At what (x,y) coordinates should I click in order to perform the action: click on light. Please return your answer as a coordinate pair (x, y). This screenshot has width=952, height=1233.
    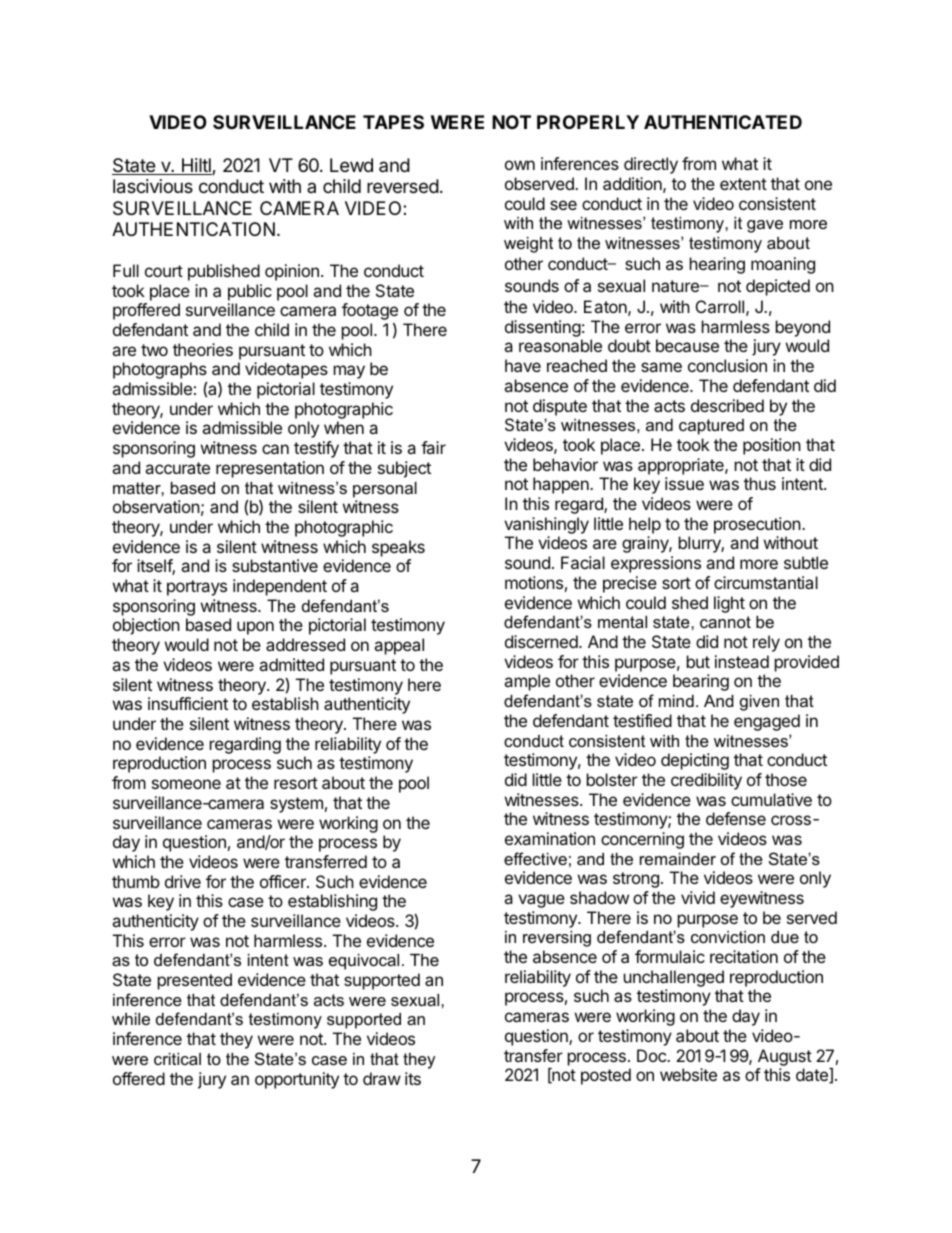
    Looking at the image, I should click on (729, 604).
